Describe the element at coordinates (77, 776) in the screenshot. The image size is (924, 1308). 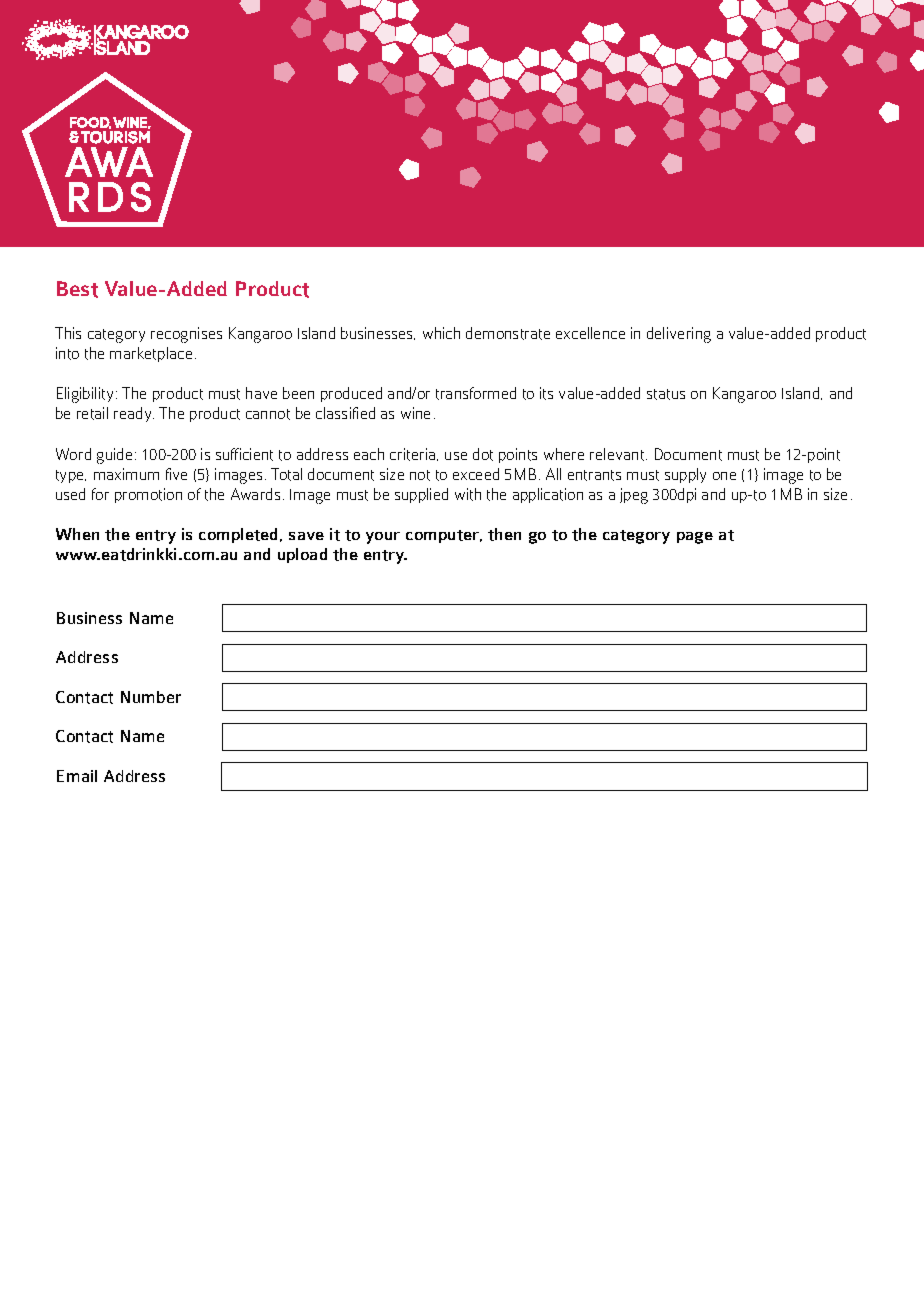
I see `Email` at that location.
